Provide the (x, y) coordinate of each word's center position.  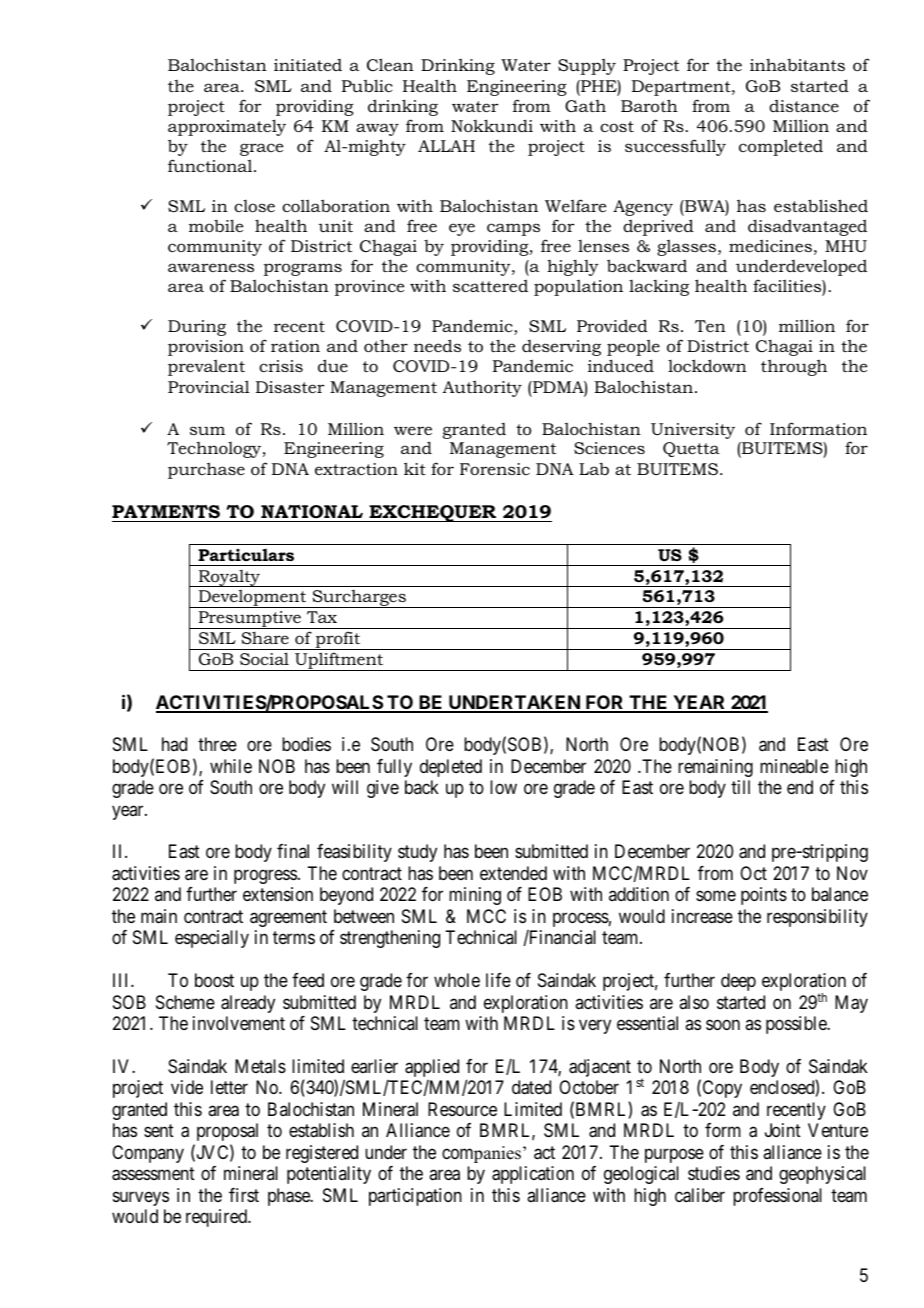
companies (481, 1154)
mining (475, 896)
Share (265, 637)
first (244, 1195)
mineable (794, 766)
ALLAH (446, 146)
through (794, 367)
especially (212, 939)
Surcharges (359, 599)
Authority (482, 388)
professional (777, 1197)
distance (804, 106)
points (764, 896)
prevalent (206, 368)
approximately (227, 127)
